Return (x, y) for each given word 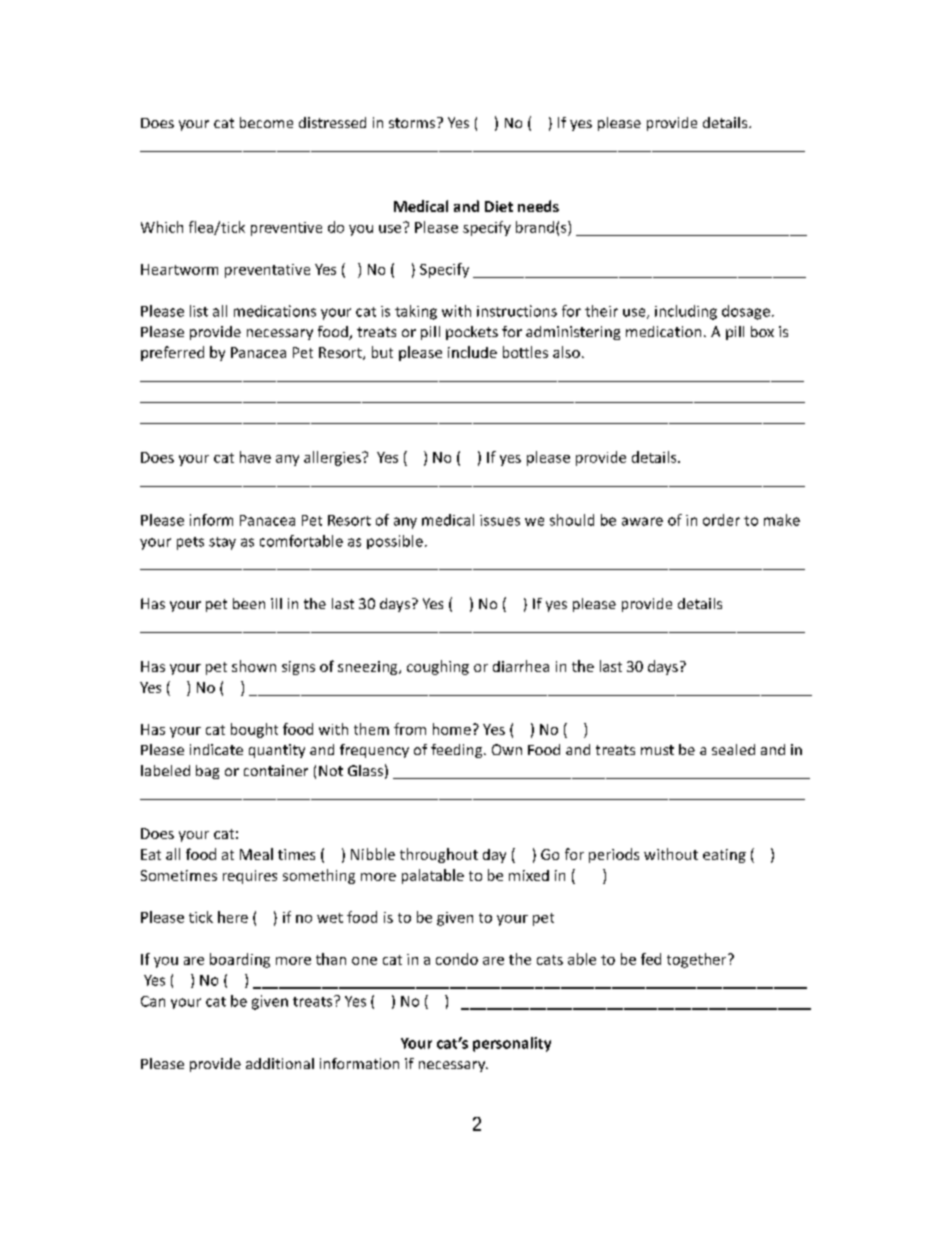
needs (538, 206)
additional (280, 1063)
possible (395, 542)
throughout (439, 855)
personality (512, 1044)
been (249, 603)
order (721, 520)
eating (724, 856)
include (472, 352)
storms (412, 123)
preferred (172, 353)
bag (207, 772)
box (762, 331)
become (266, 122)
